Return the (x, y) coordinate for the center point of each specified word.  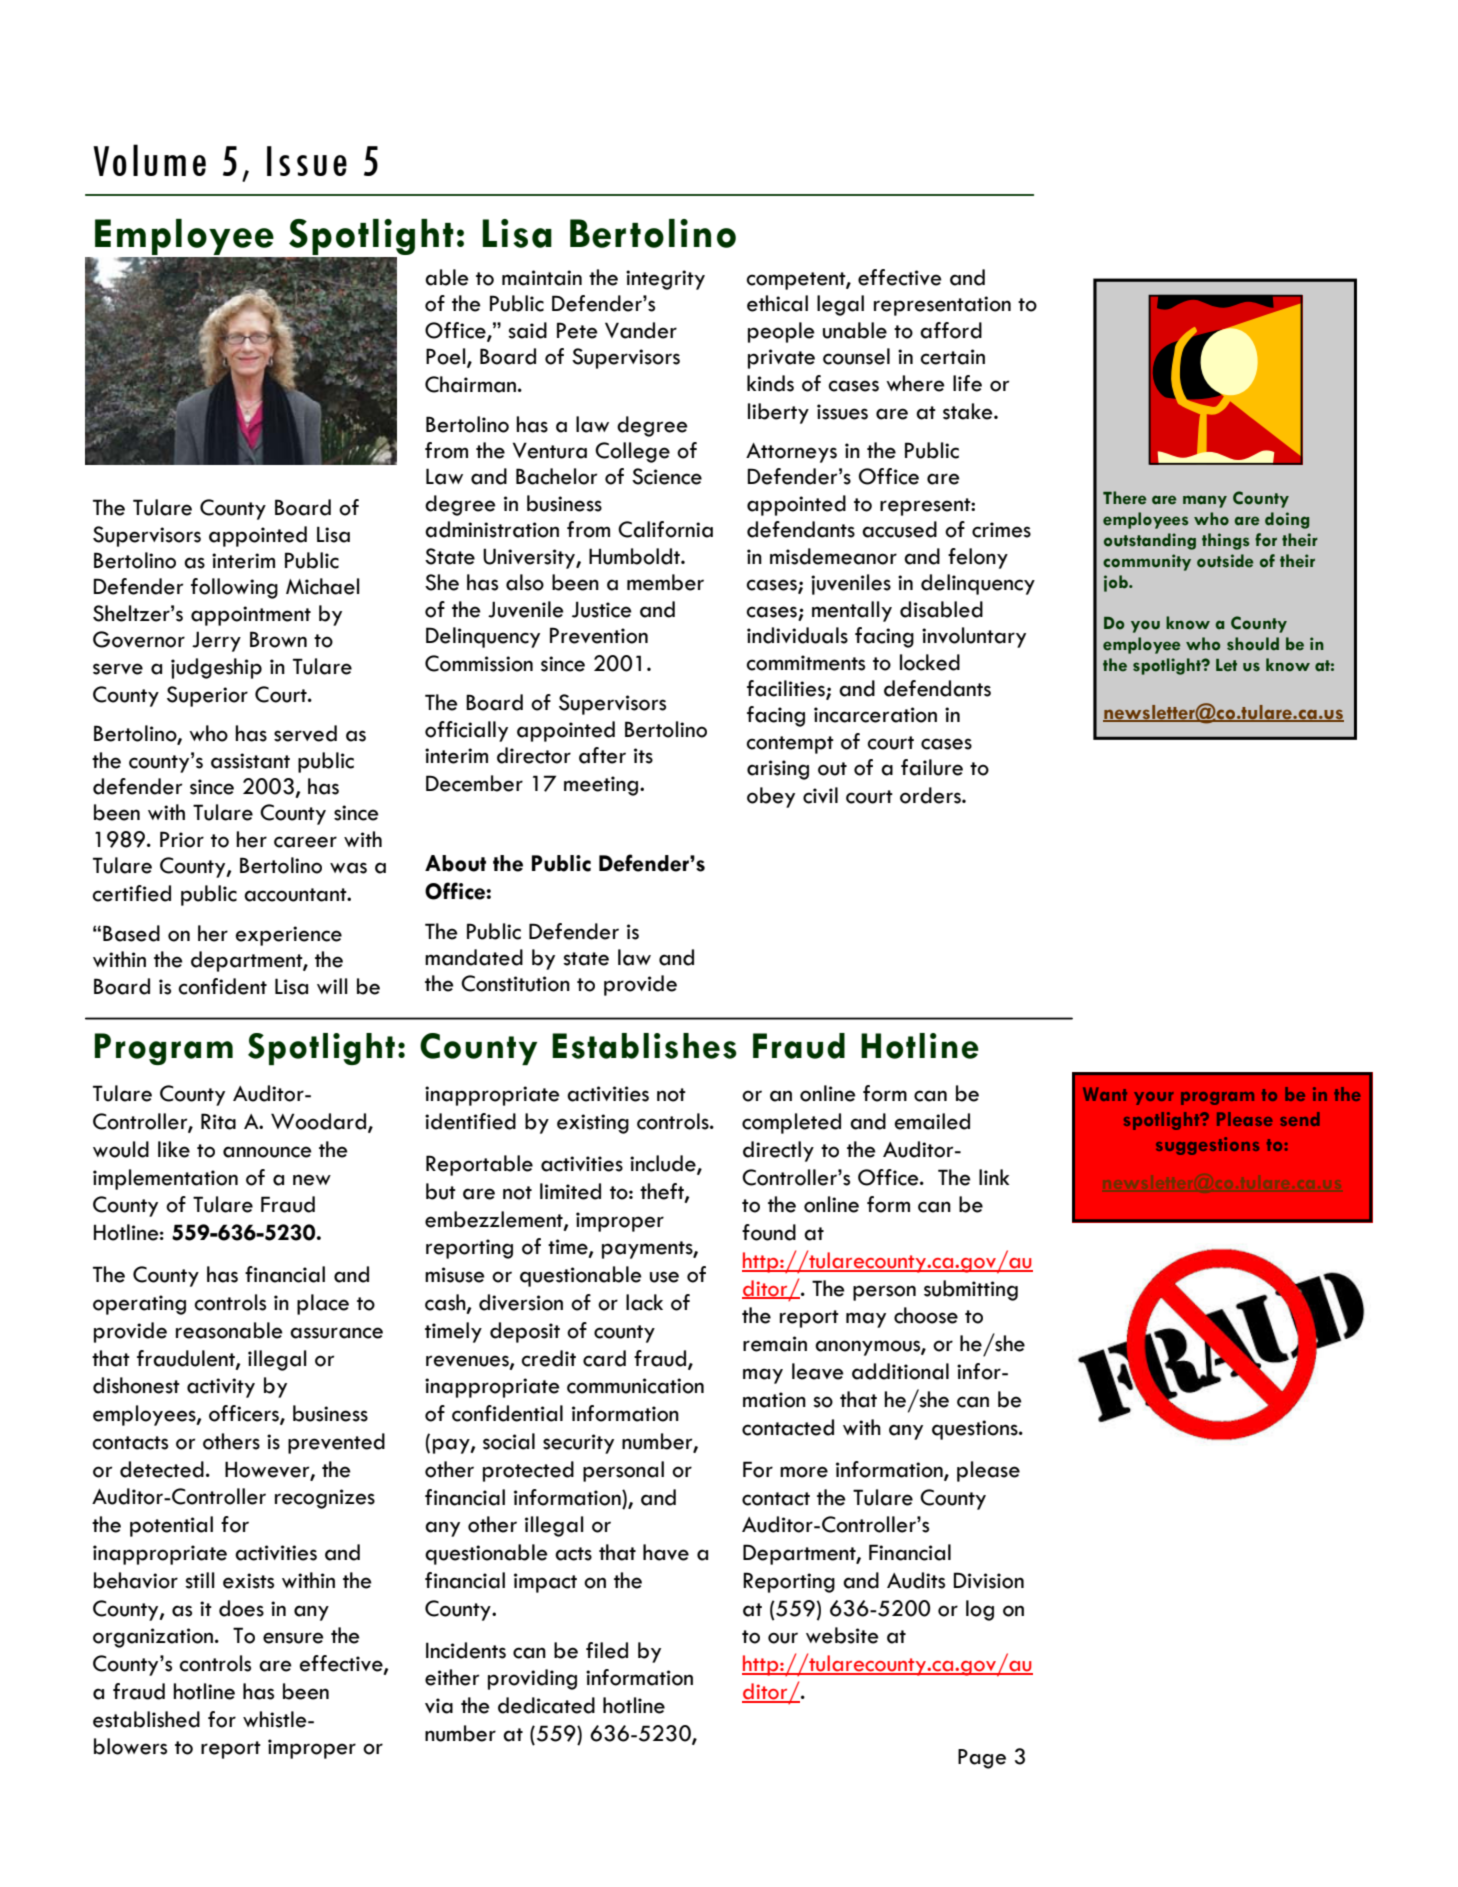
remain (775, 1344)
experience (289, 936)
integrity (665, 280)
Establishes (644, 1046)
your (1154, 1098)
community (1147, 562)
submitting (971, 1290)
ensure (293, 1638)
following (234, 588)
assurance (336, 1333)
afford (951, 330)
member (665, 582)
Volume (149, 160)
